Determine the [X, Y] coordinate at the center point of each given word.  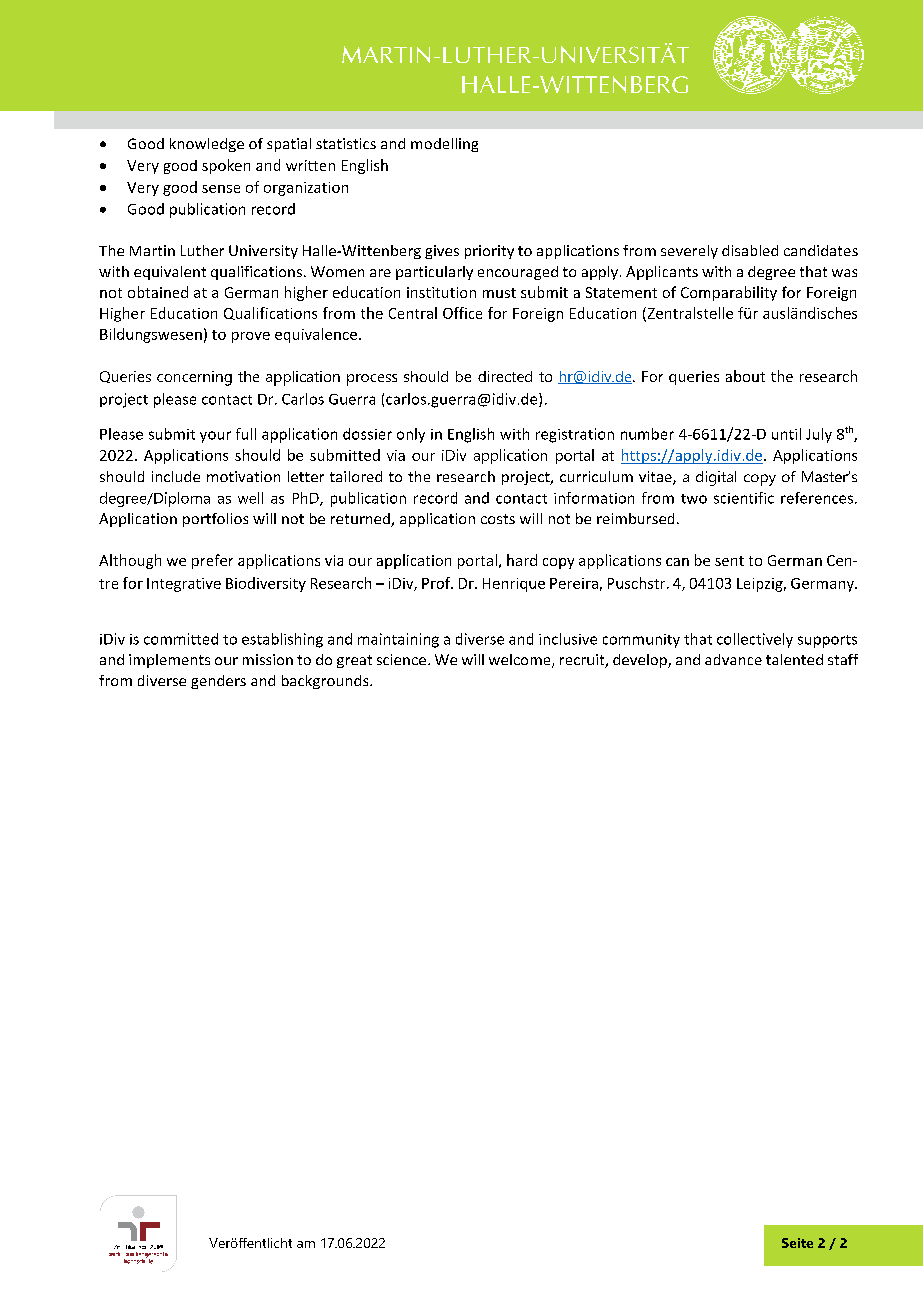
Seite [797, 1243]
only [411, 435]
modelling [444, 145]
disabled [750, 250]
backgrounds [326, 682]
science [403, 659]
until [786, 434]
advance [733, 659]
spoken [226, 166]
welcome [521, 661]
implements [169, 661]
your [215, 437]
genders [218, 682]
